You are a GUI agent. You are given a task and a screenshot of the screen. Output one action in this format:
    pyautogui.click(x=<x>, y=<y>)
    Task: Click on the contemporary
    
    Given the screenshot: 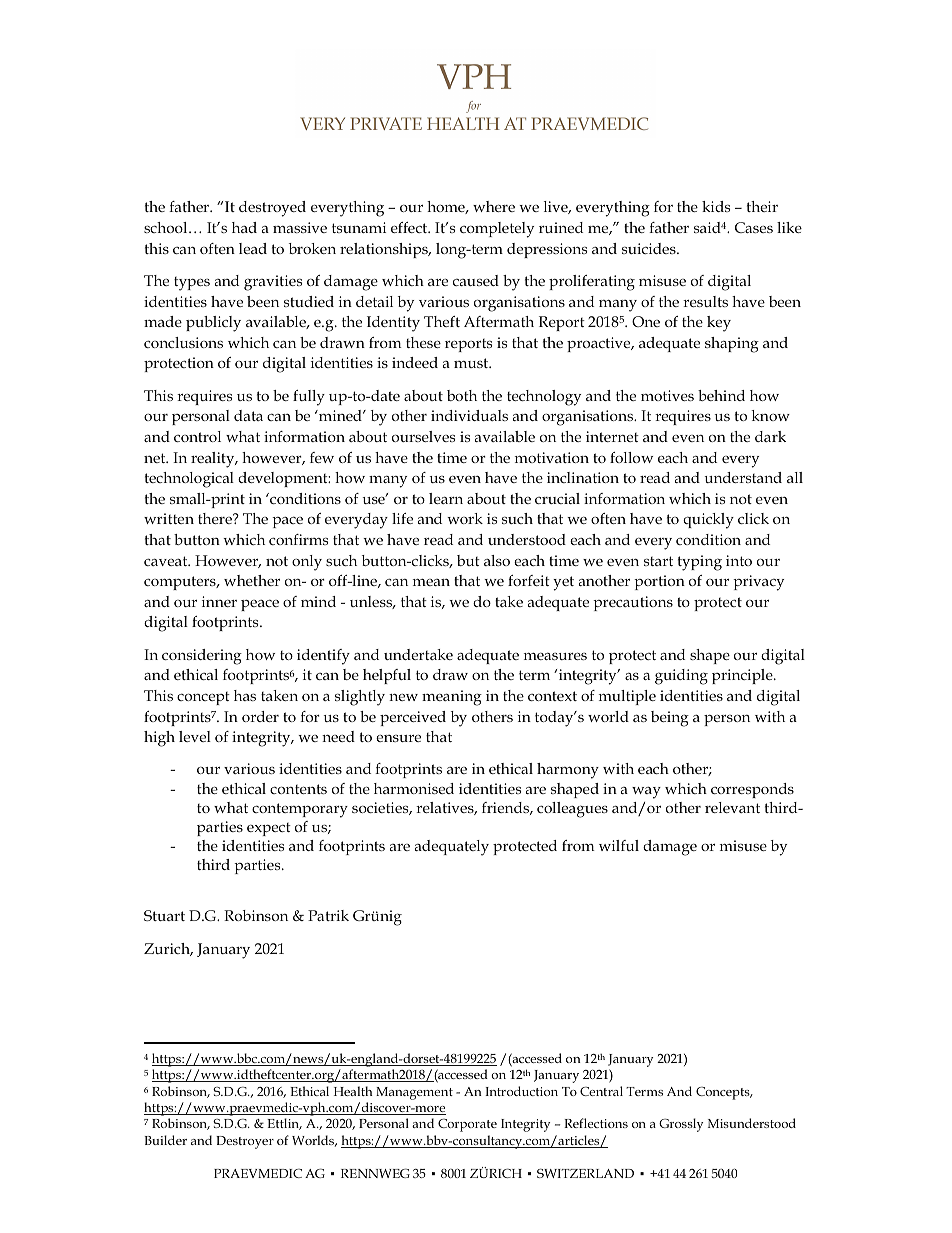 What is the action you would take?
    pyautogui.click(x=300, y=810)
